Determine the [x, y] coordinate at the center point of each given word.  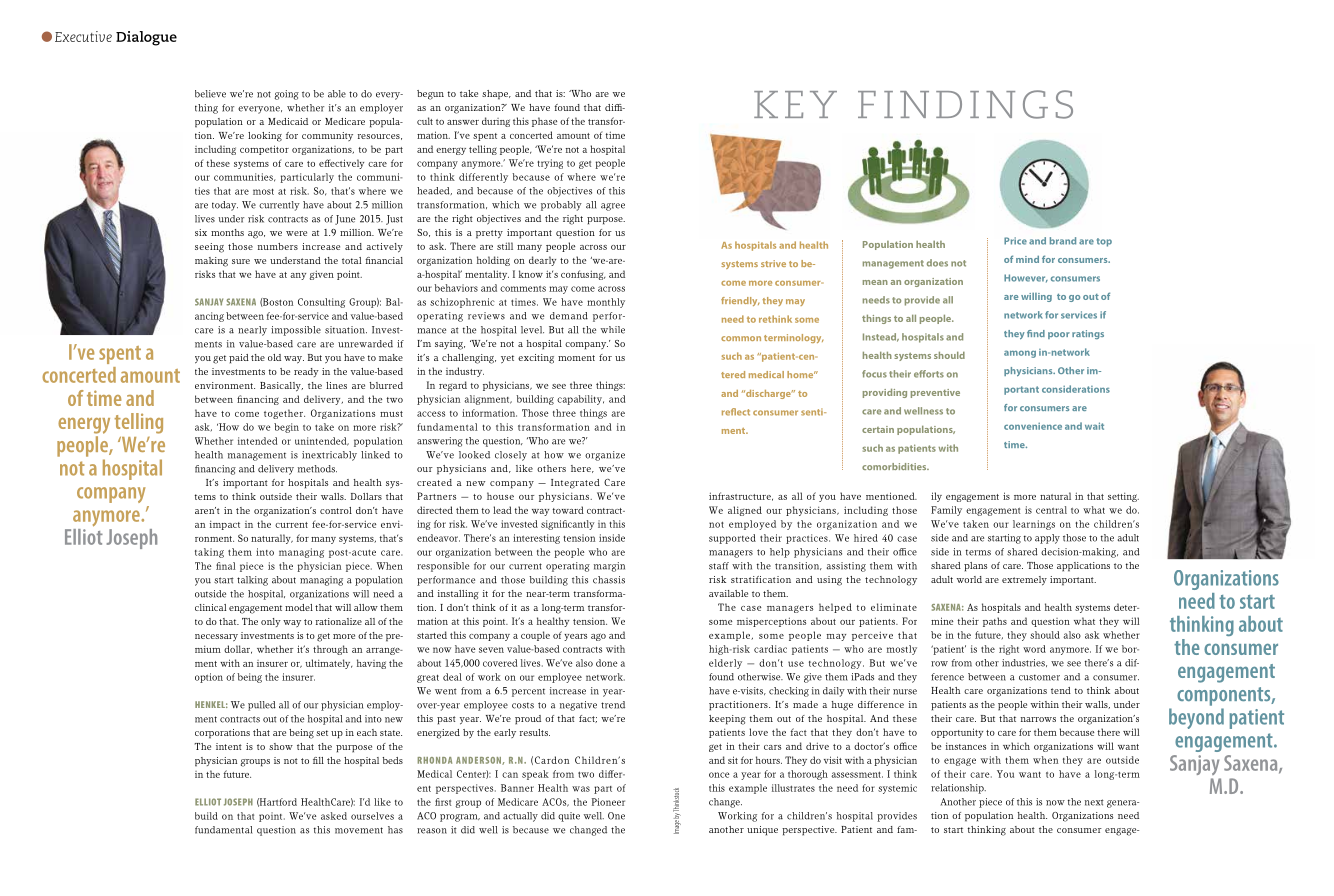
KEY [795, 104]
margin [609, 567]
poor [1059, 335]
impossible [296, 331]
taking [209, 553]
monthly [606, 303]
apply [1047, 539]
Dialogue [146, 38]
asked [334, 816]
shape [496, 95]
